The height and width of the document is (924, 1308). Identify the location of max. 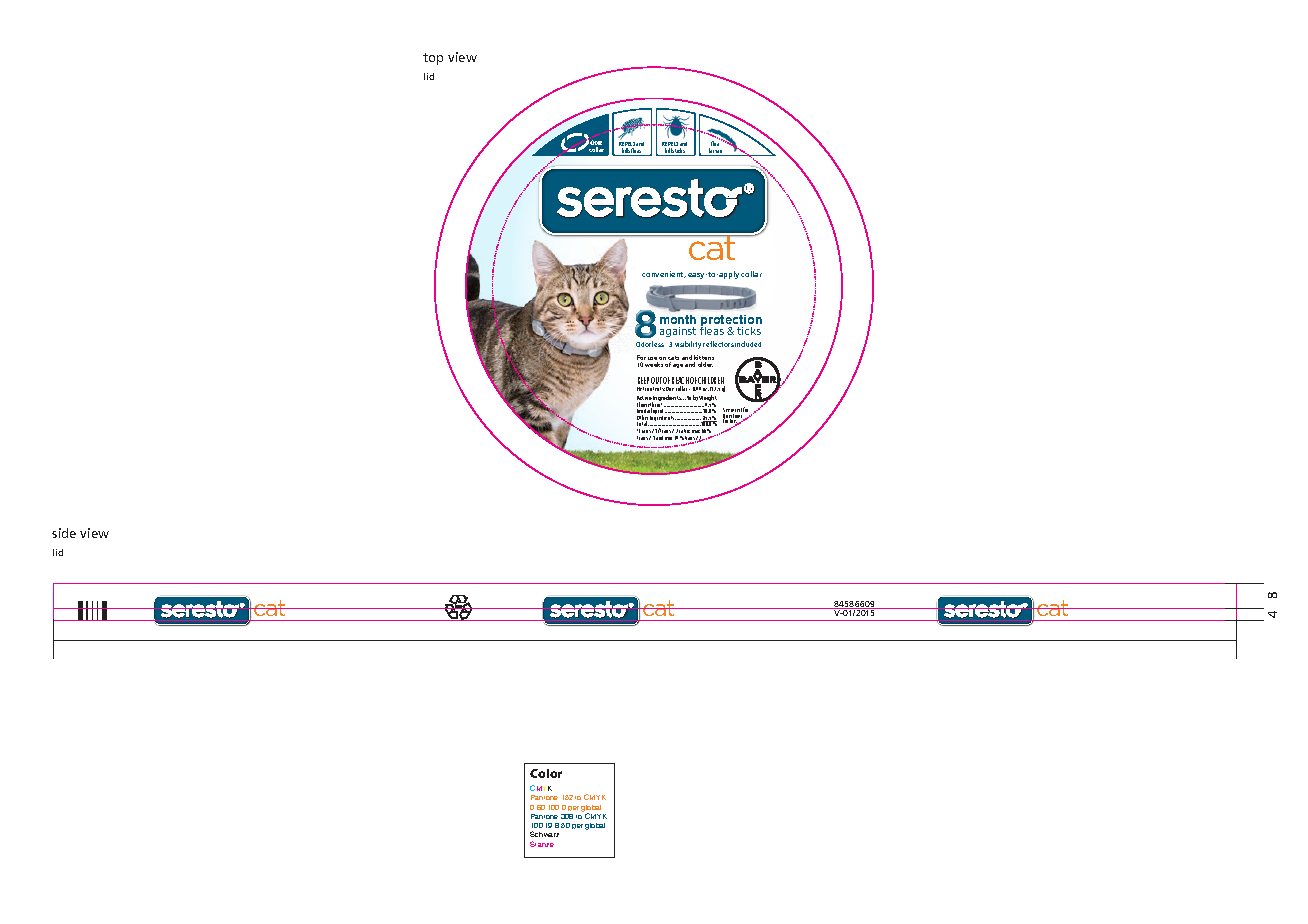
(696, 431).
